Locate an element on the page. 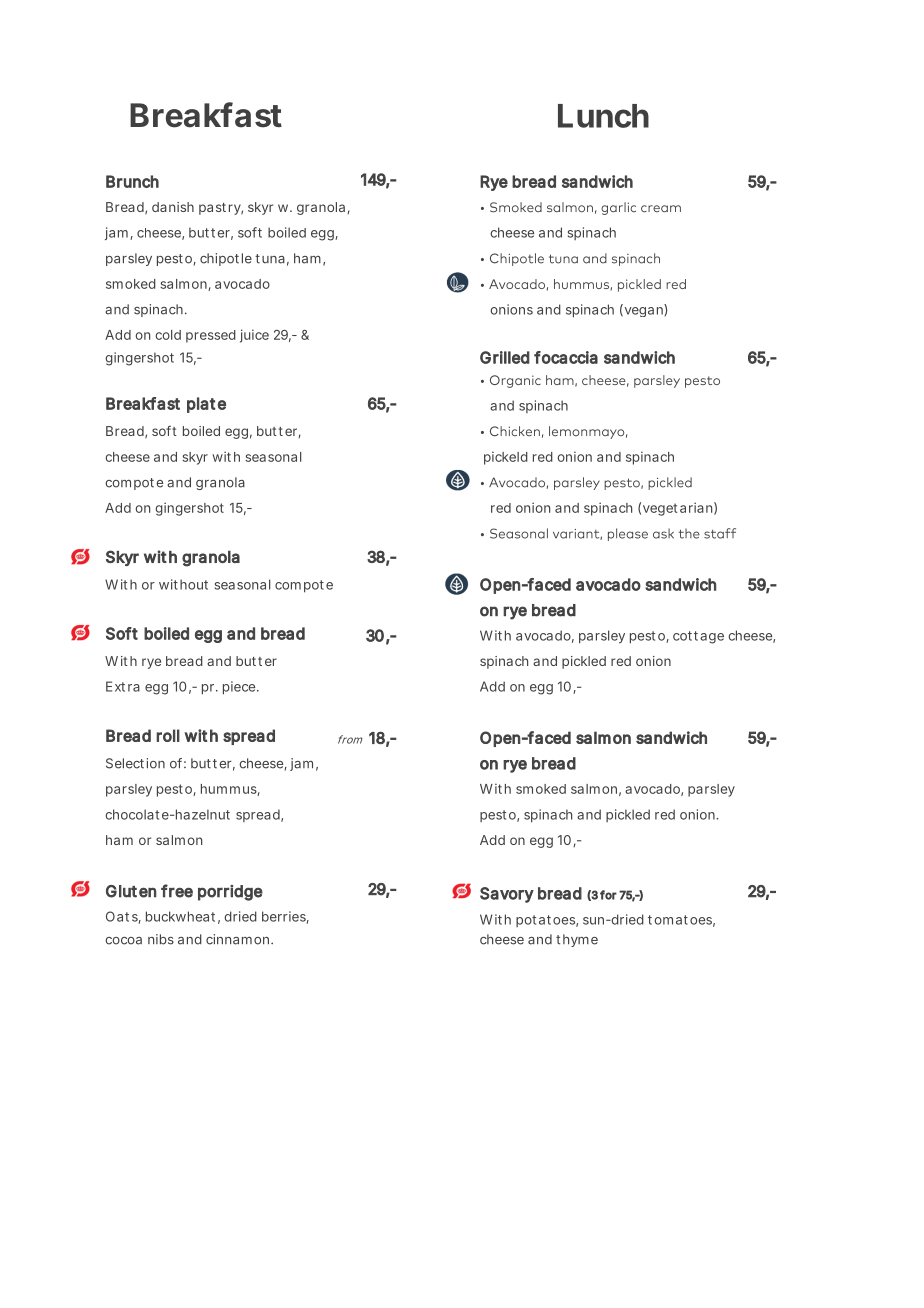 Image resolution: width=924 pixels, height=1308 pixels. tuna is located at coordinates (270, 259).
